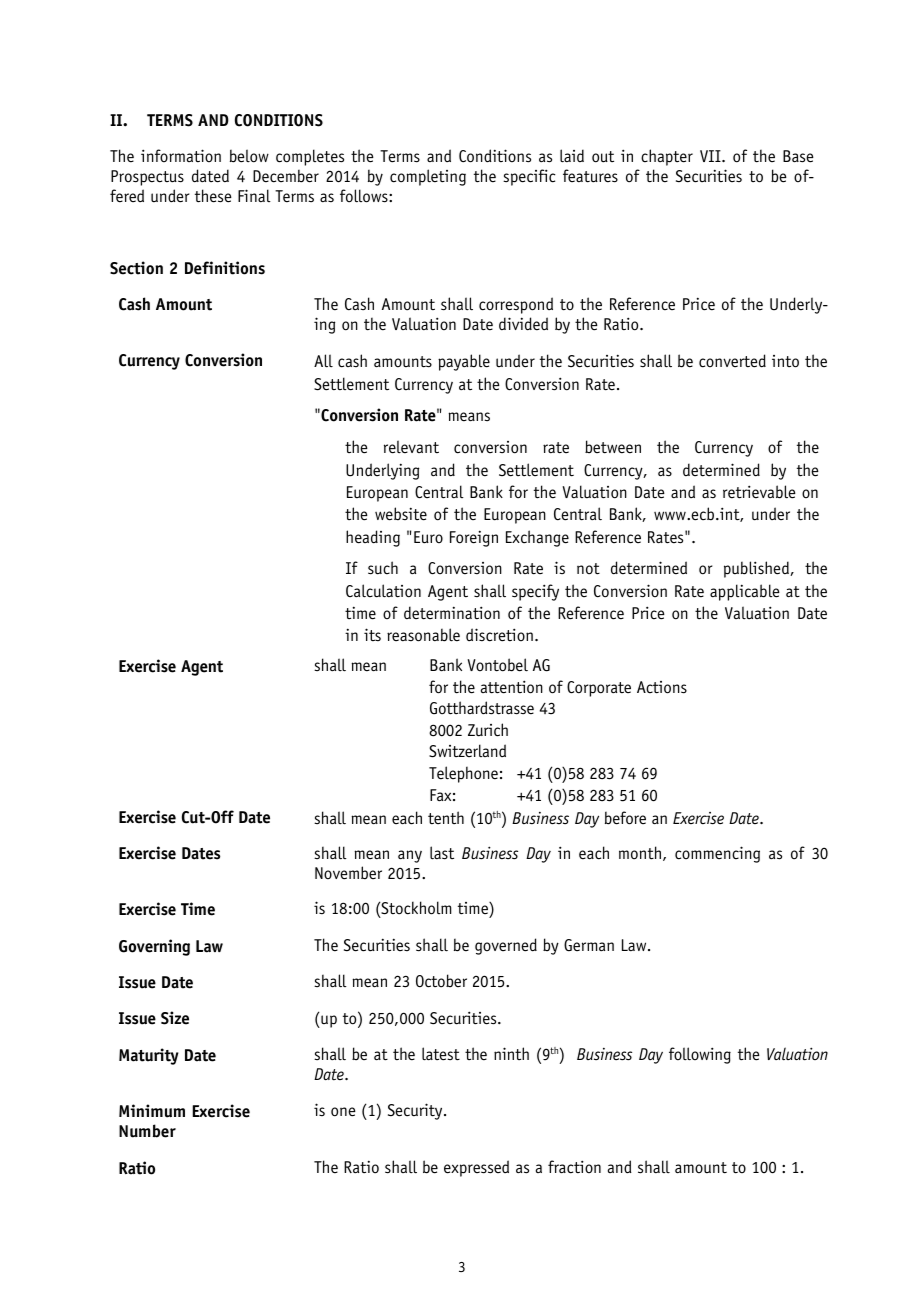  I want to click on retrievable, so click(759, 492).
